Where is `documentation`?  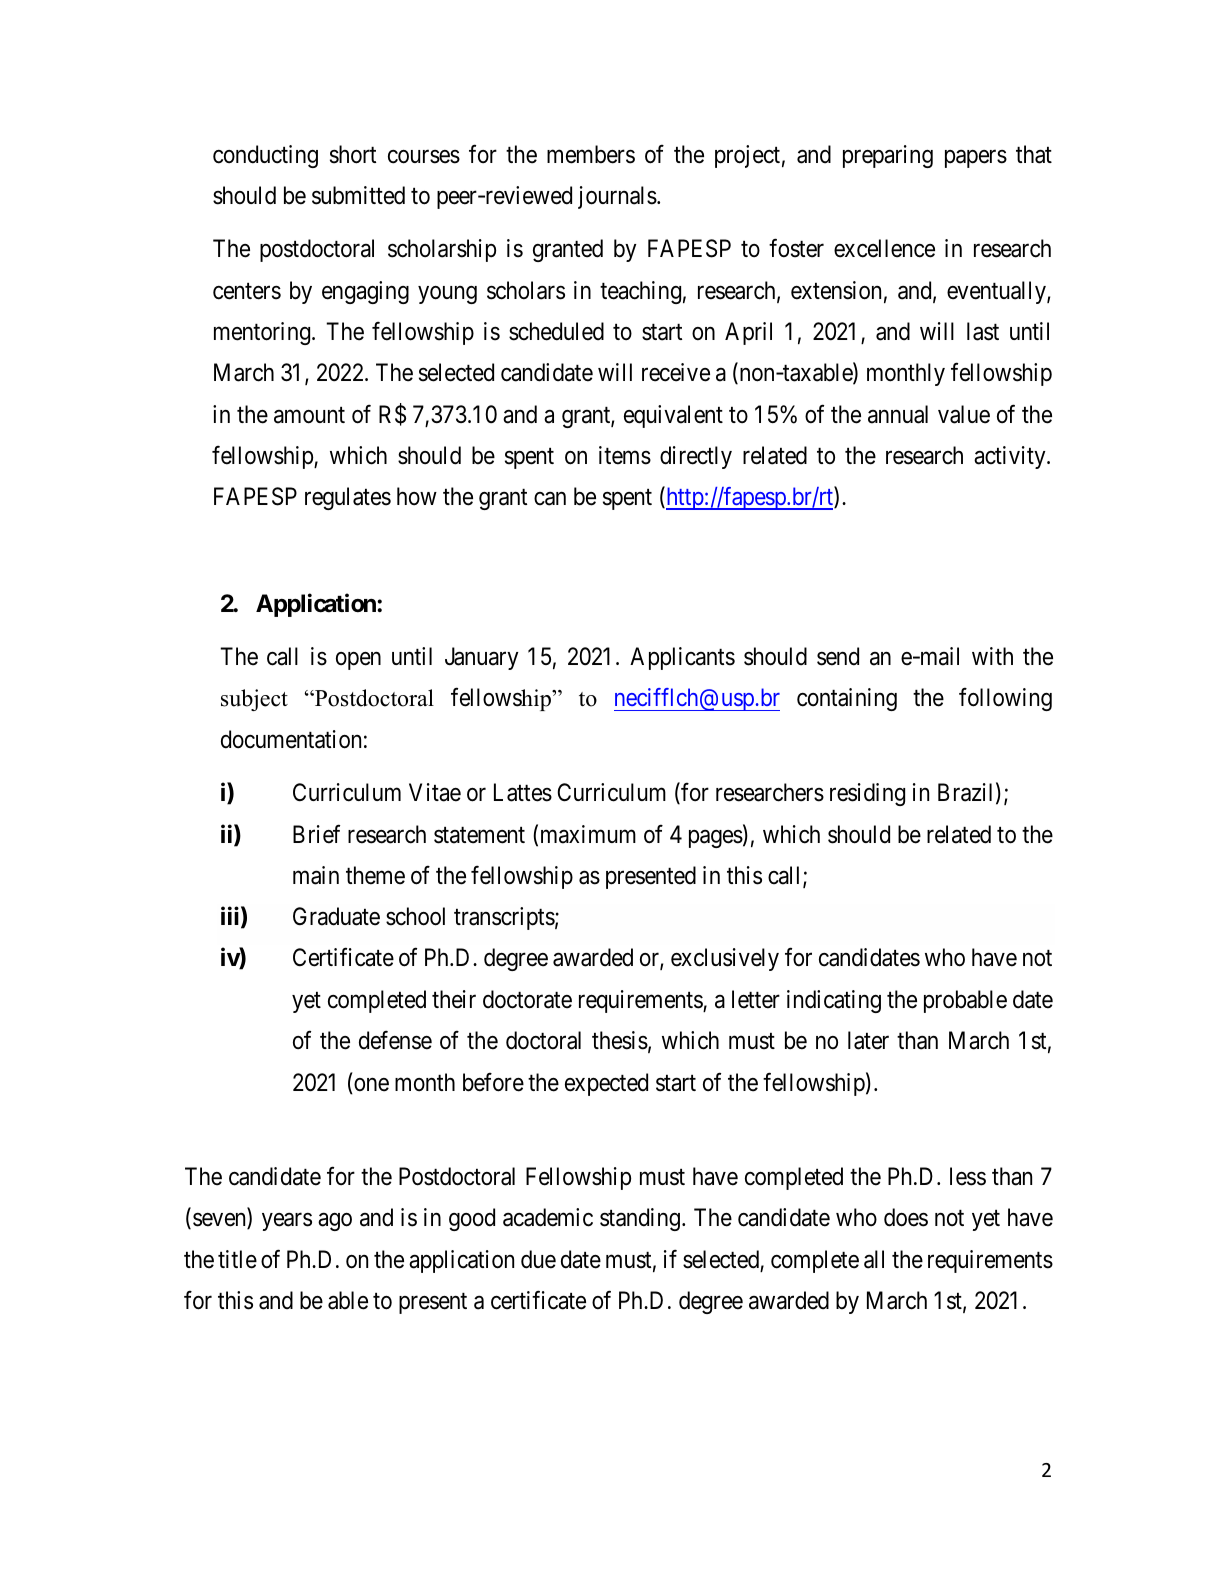 documentation is located at coordinates (291, 739).
